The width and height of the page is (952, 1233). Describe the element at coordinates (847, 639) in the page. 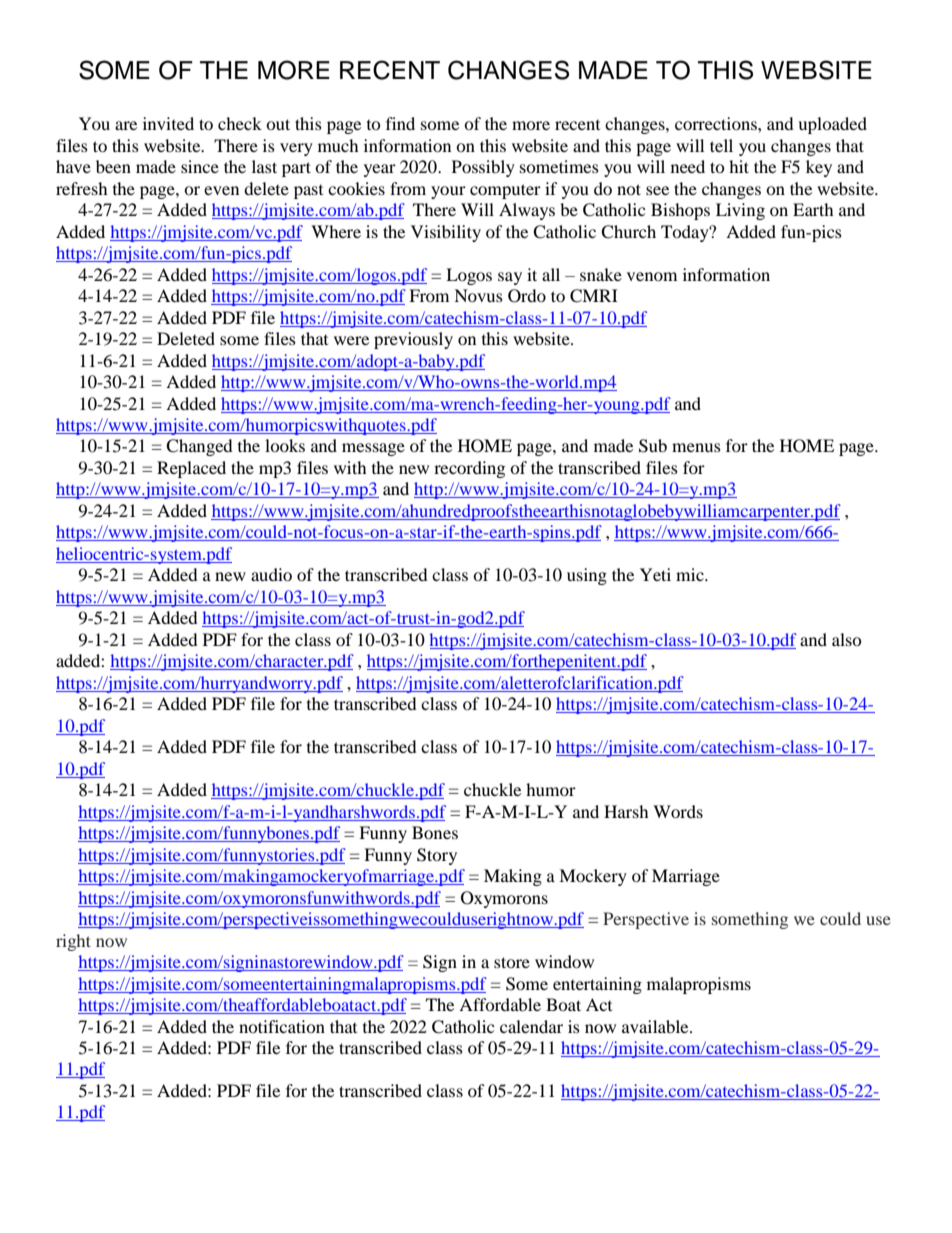

I see `also` at that location.
